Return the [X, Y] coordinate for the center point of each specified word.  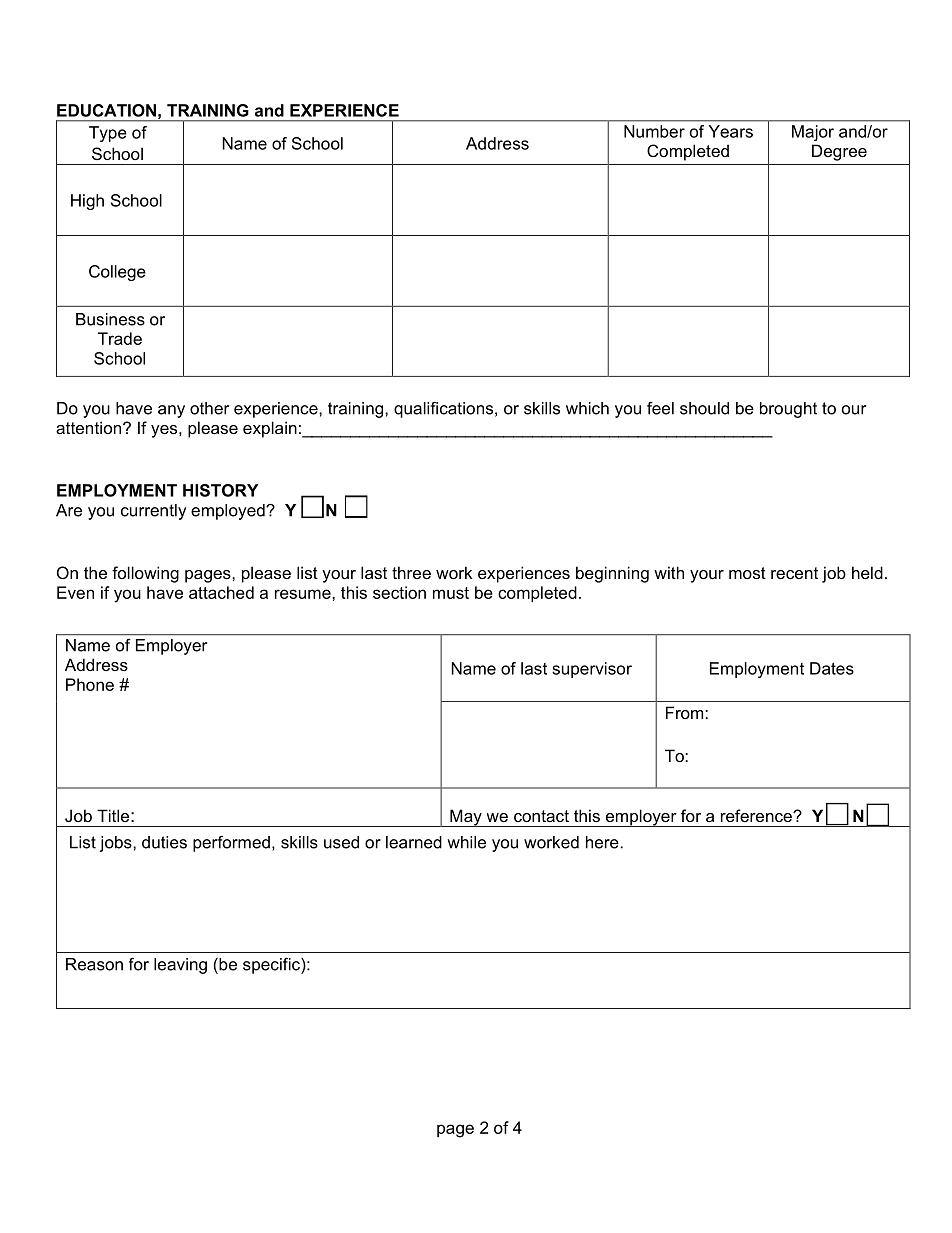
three [411, 572]
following [145, 574]
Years [731, 131]
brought [788, 410]
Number [654, 131]
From [686, 712]
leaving [180, 966]
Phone [90, 684]
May [466, 818]
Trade [120, 338]
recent [794, 573]
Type [108, 134]
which [587, 408]
